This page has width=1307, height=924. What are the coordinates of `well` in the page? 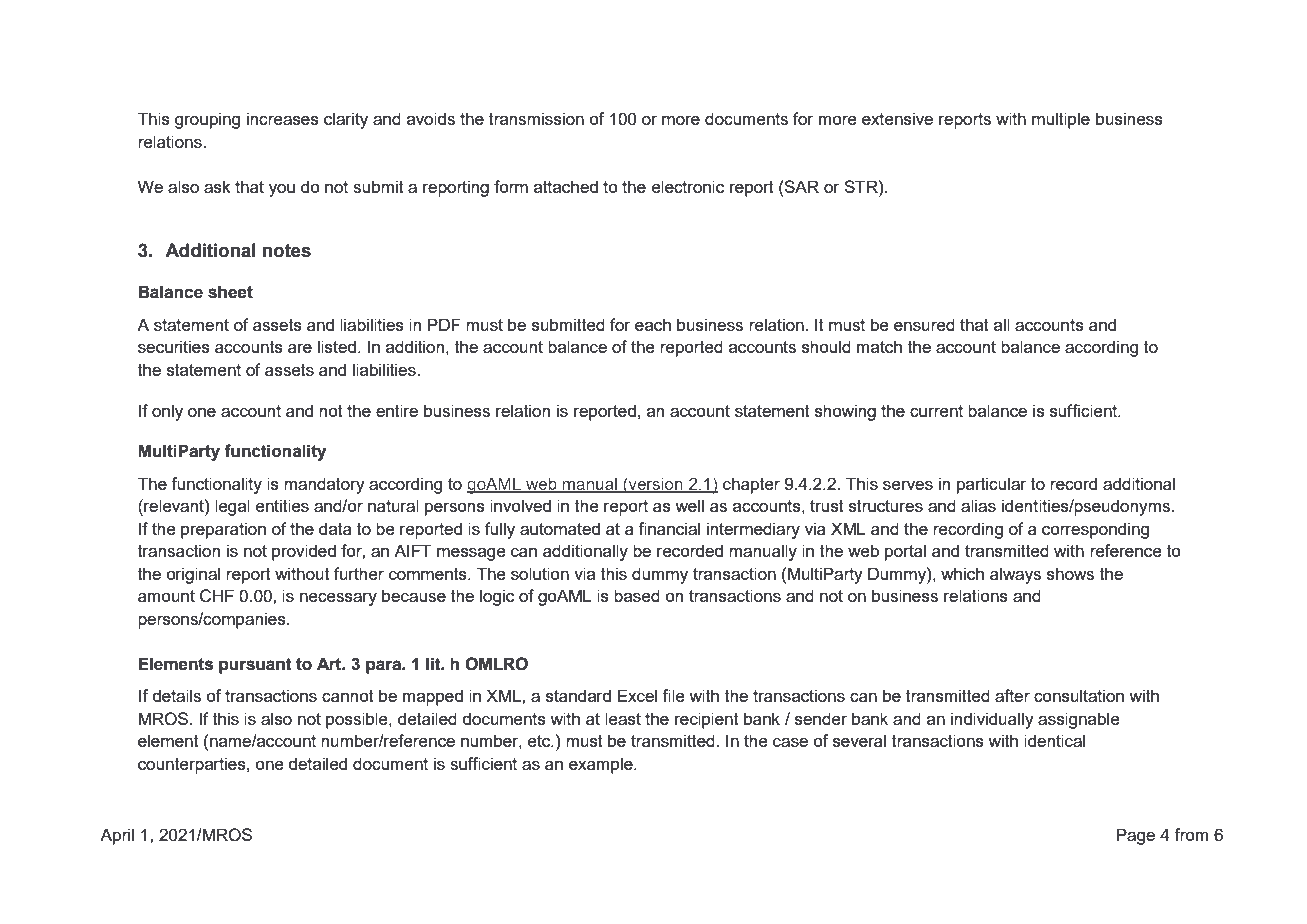 It's located at (689, 505).
